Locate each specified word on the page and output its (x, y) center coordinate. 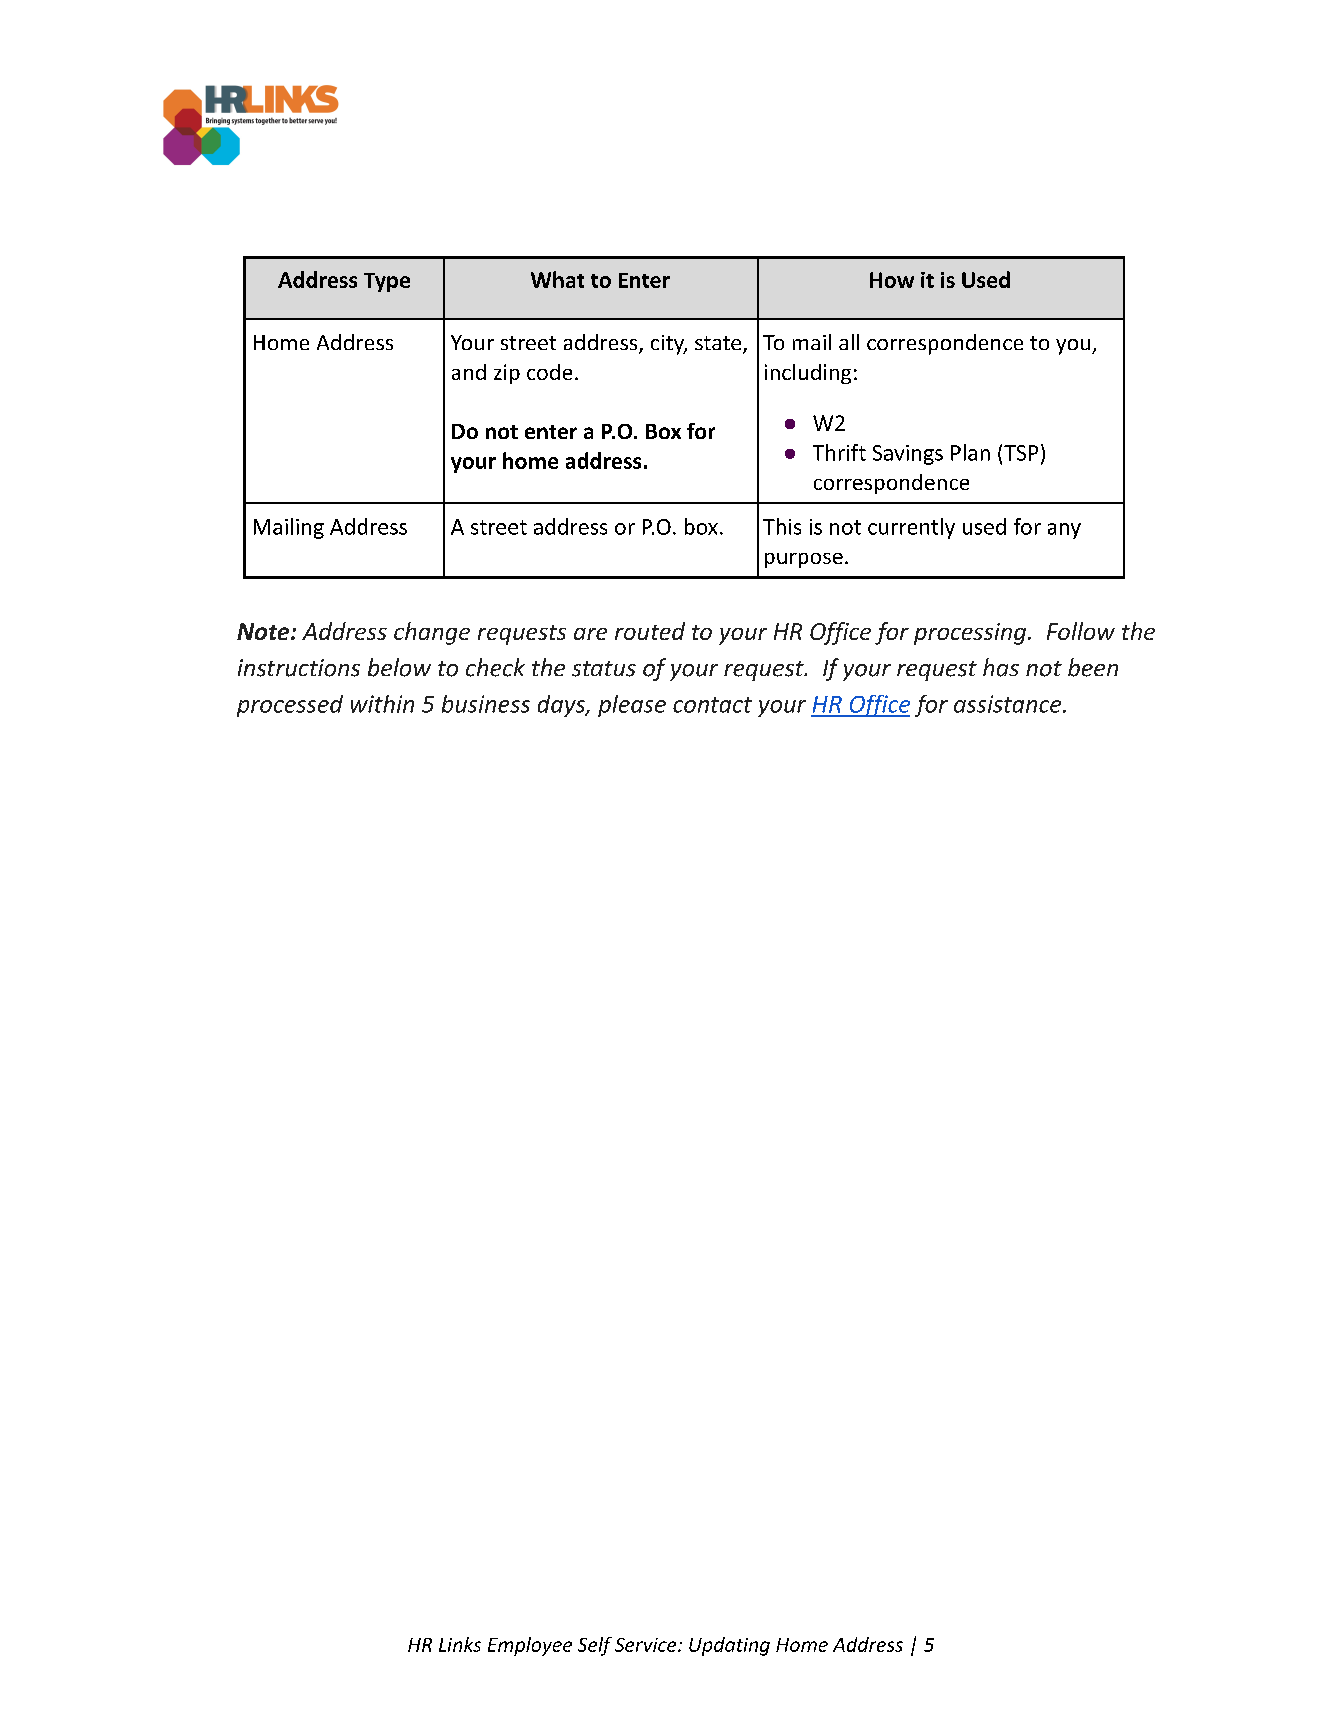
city (669, 345)
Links (460, 1644)
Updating (729, 1646)
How (892, 280)
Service (647, 1645)
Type (387, 282)
